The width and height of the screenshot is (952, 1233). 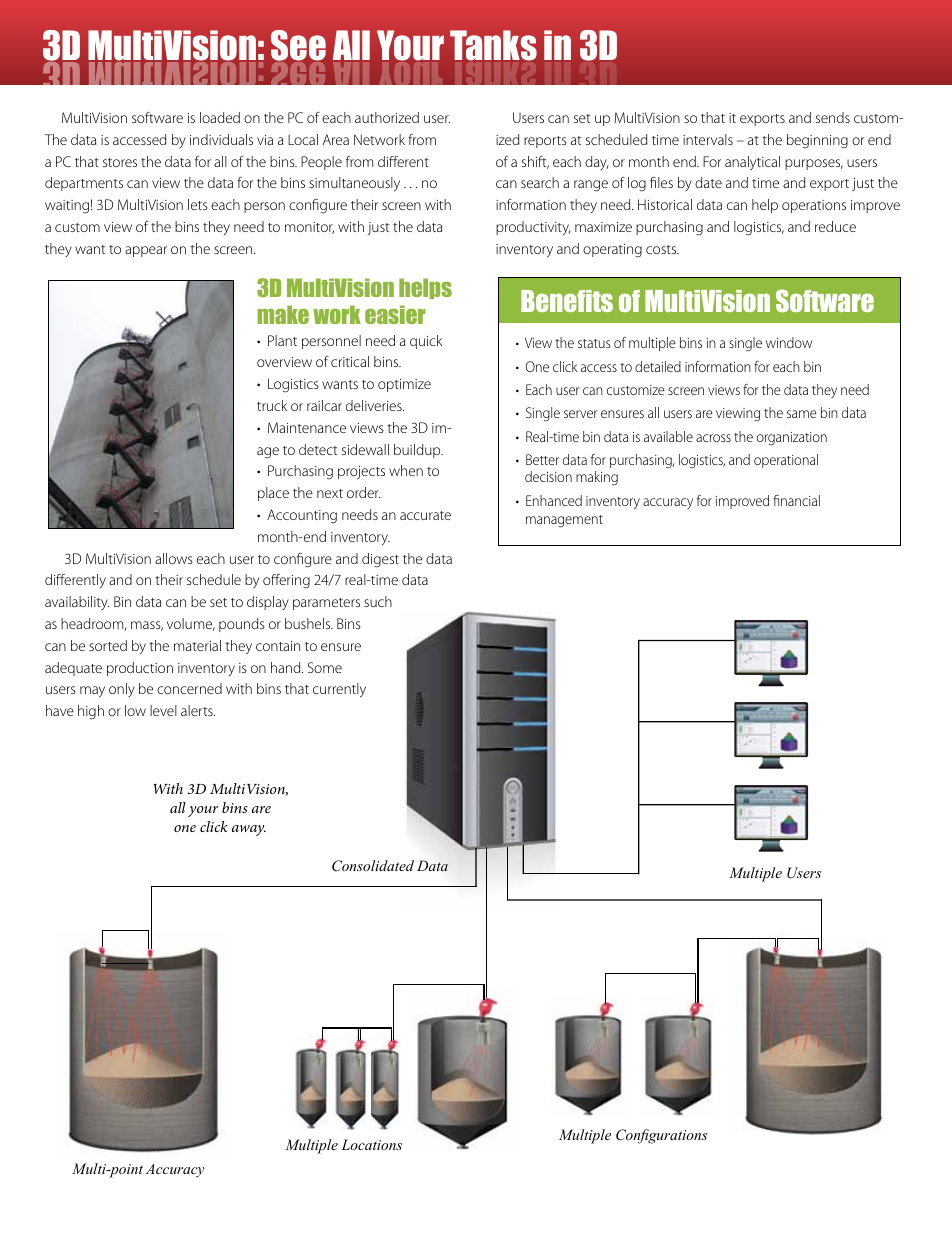 I want to click on analytical, so click(x=752, y=163).
